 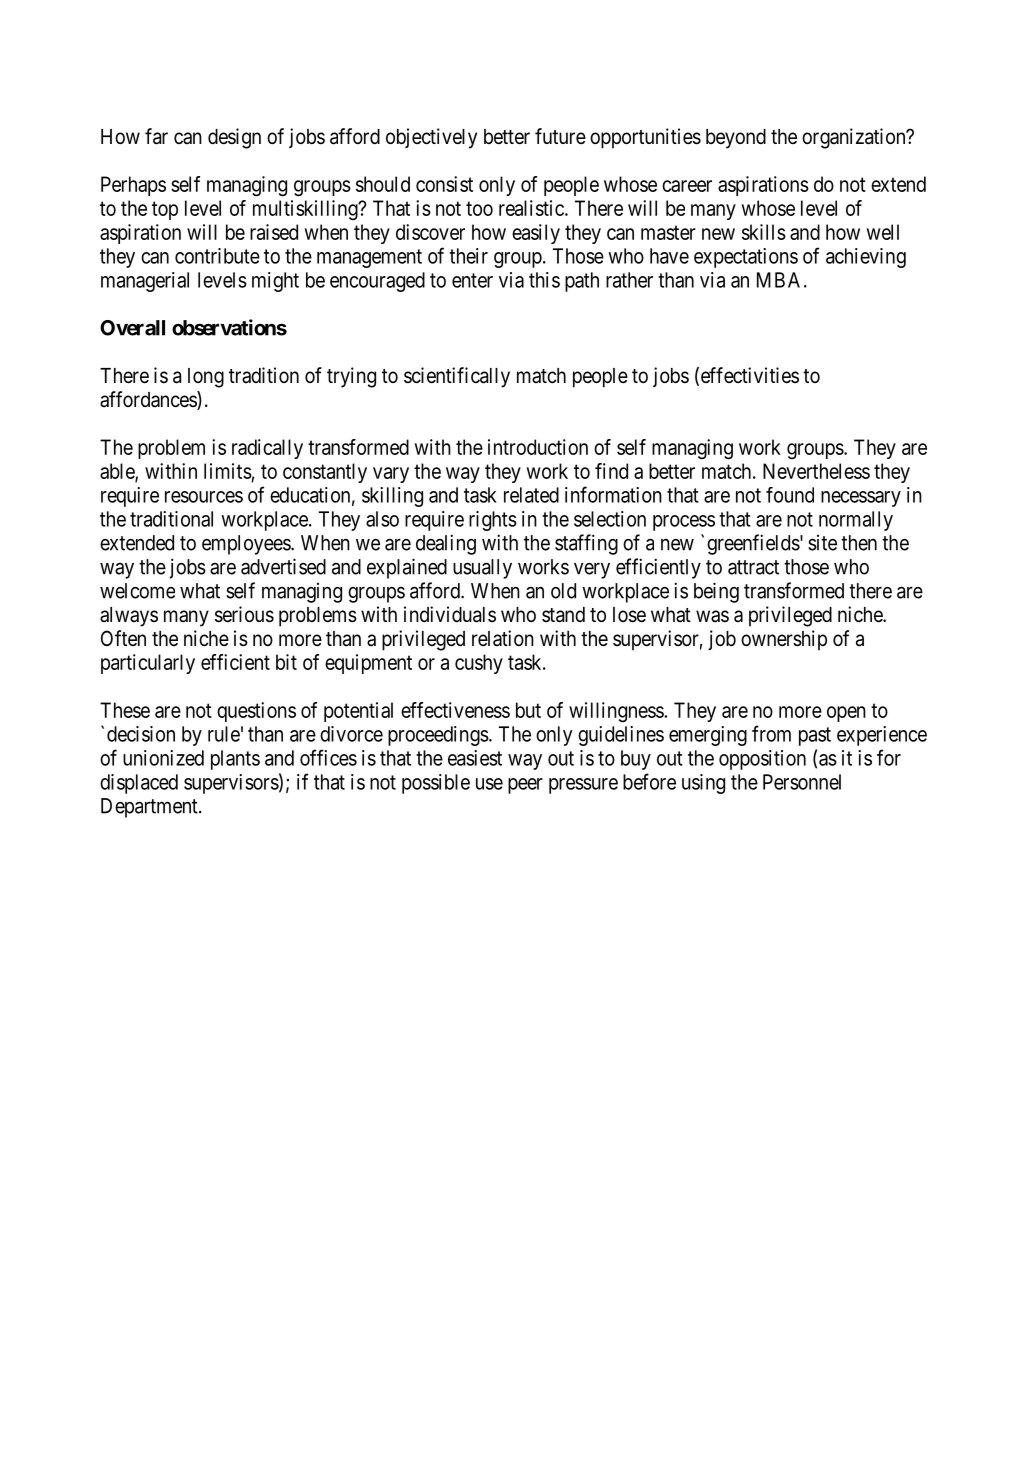 I want to click on relation, so click(x=503, y=638).
